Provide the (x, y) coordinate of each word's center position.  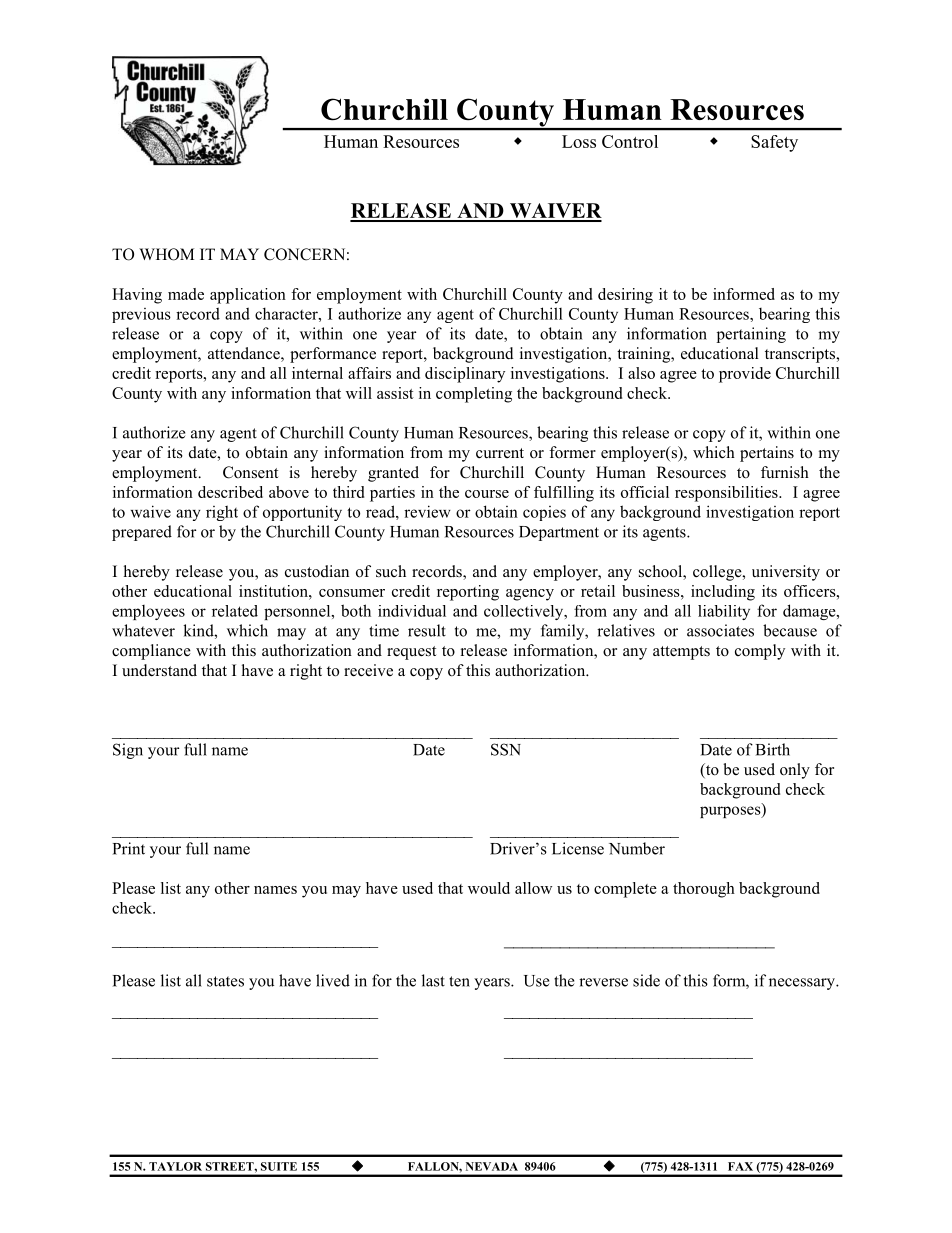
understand (159, 670)
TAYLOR (175, 1166)
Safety (774, 143)
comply (760, 652)
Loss (579, 141)
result (427, 630)
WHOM (166, 254)
